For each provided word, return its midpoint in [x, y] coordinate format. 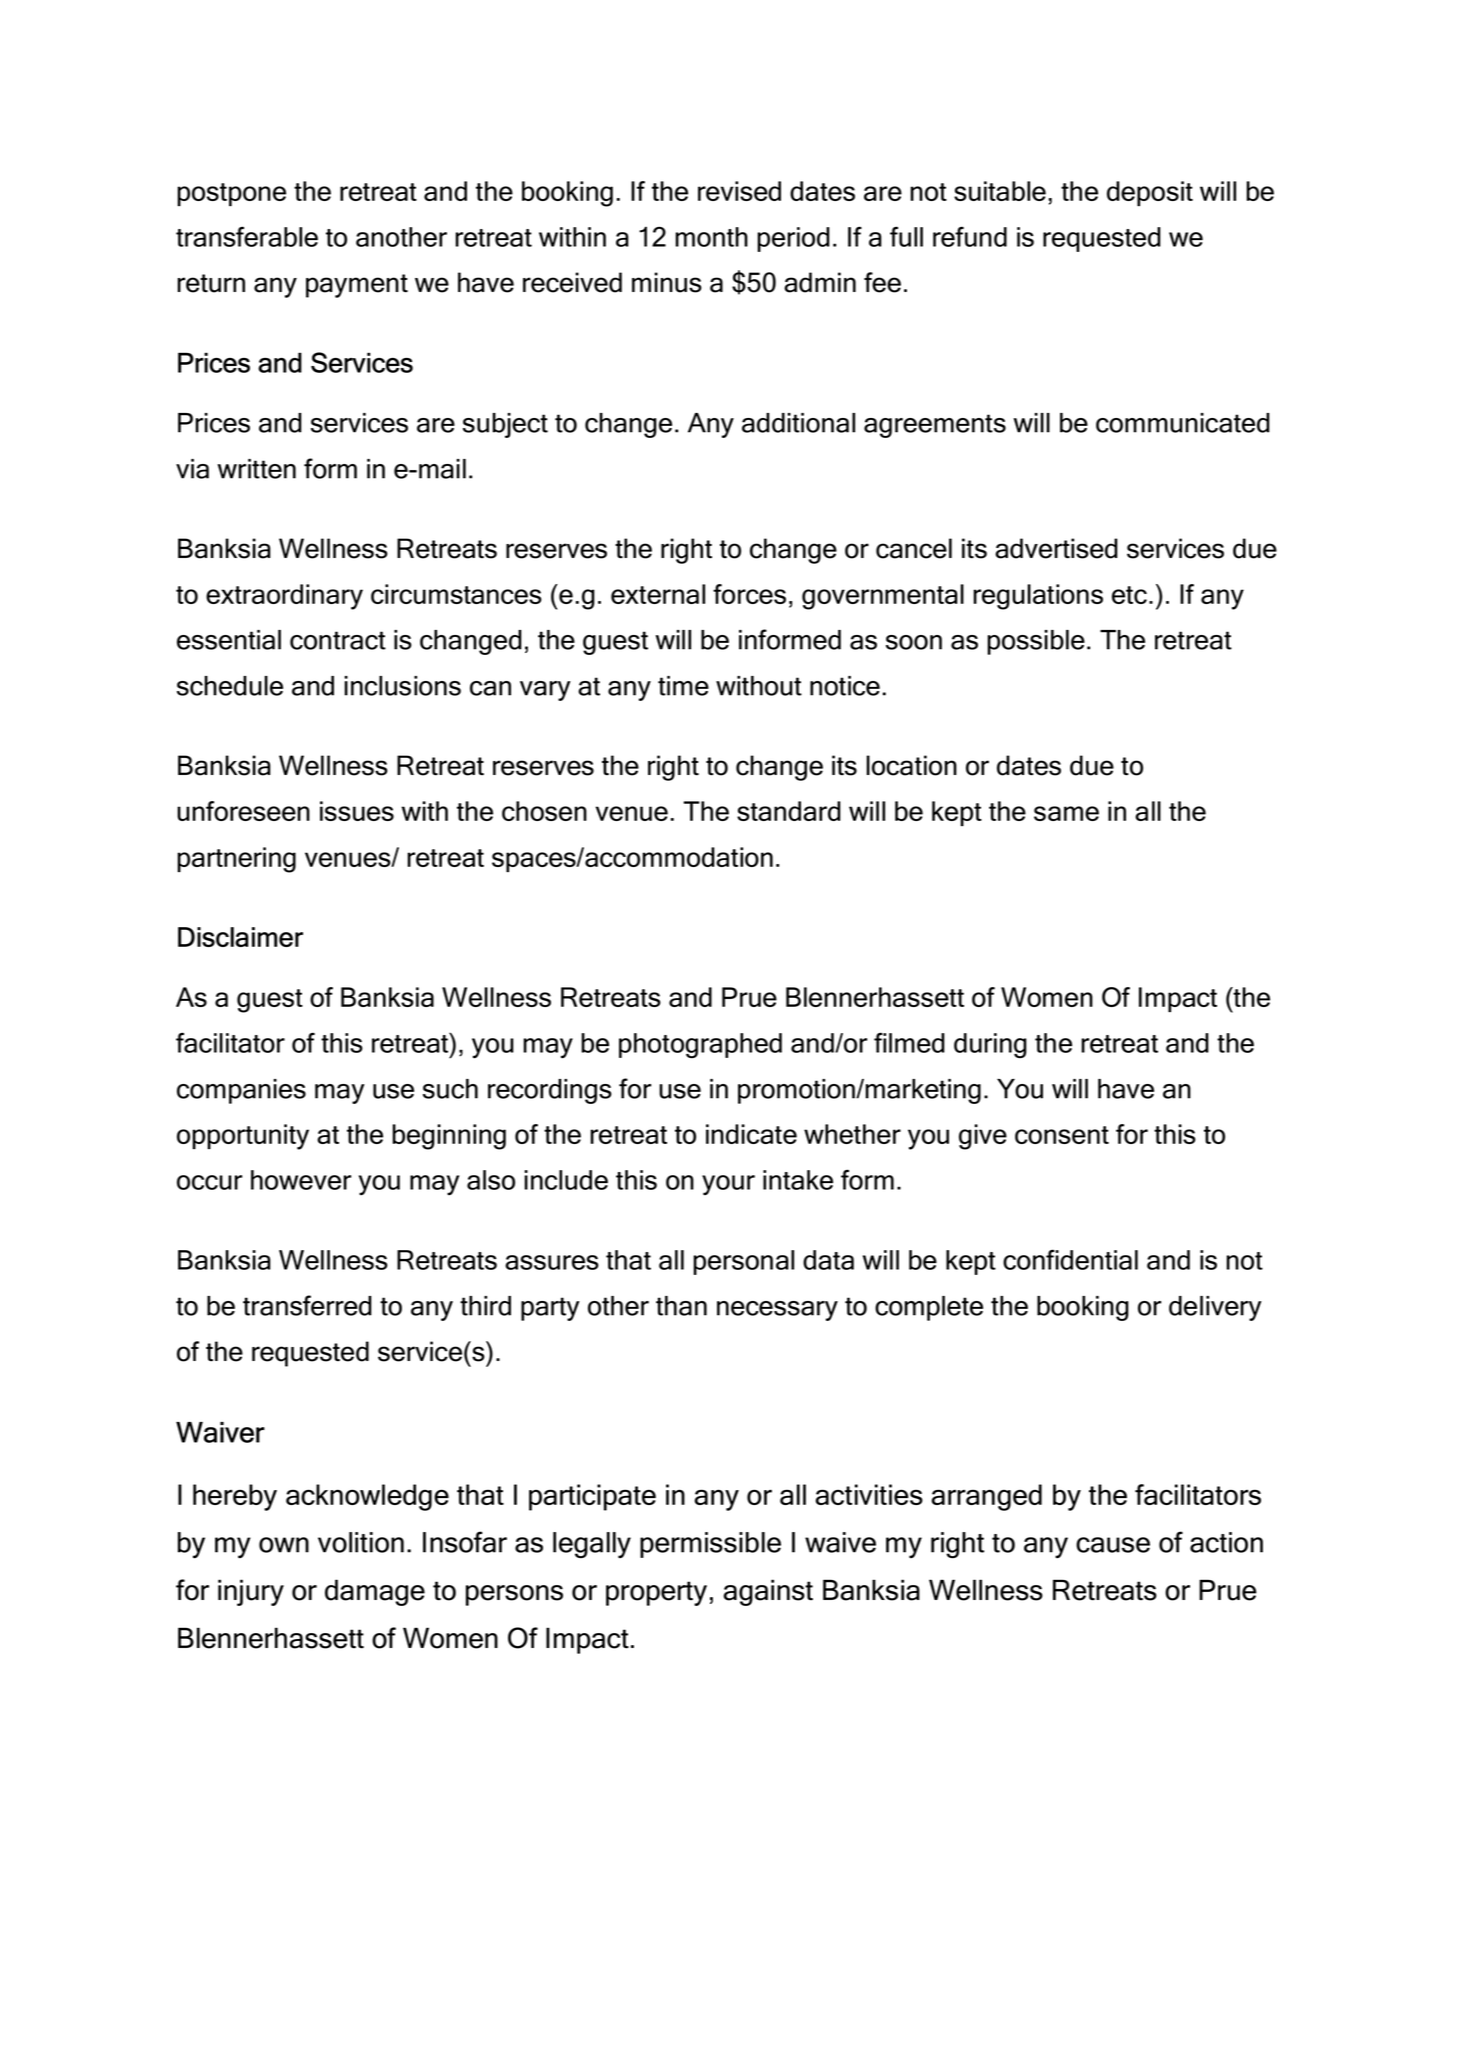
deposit [1150, 193]
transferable [247, 236]
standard [789, 811]
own [284, 1545]
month [711, 237]
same [1066, 813]
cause [1113, 1545]
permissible [710, 1545]
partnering [236, 860]
